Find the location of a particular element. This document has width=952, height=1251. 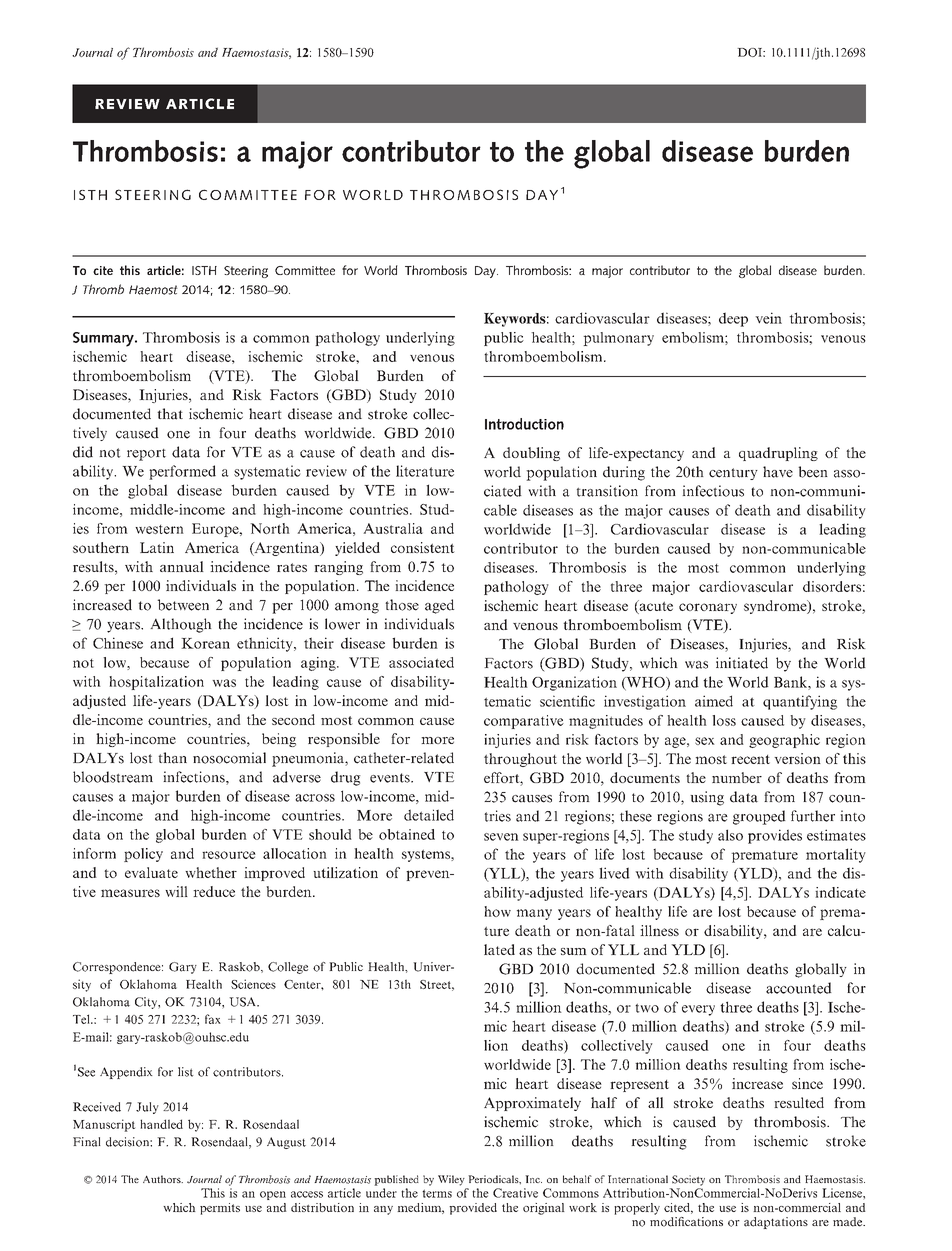

vein is located at coordinates (768, 318).
